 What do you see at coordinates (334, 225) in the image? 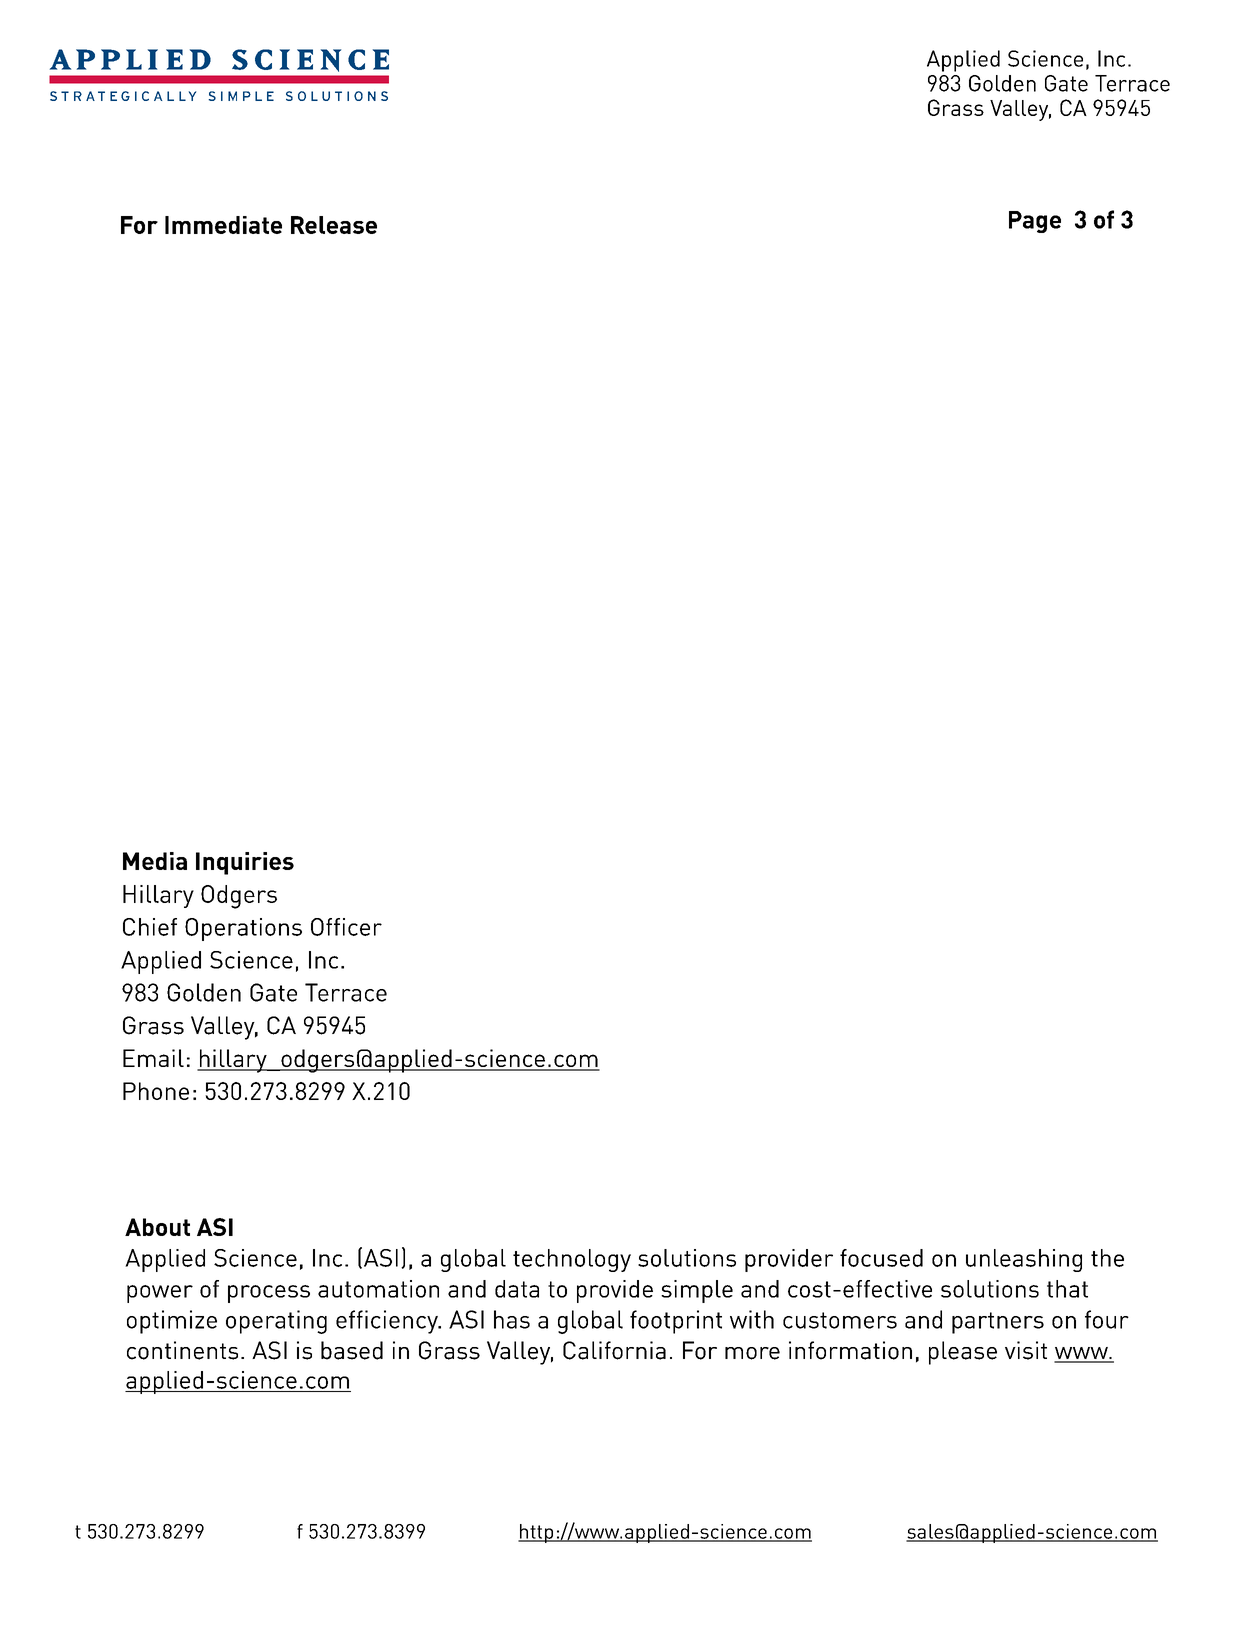
I see `Release` at bounding box center [334, 225].
